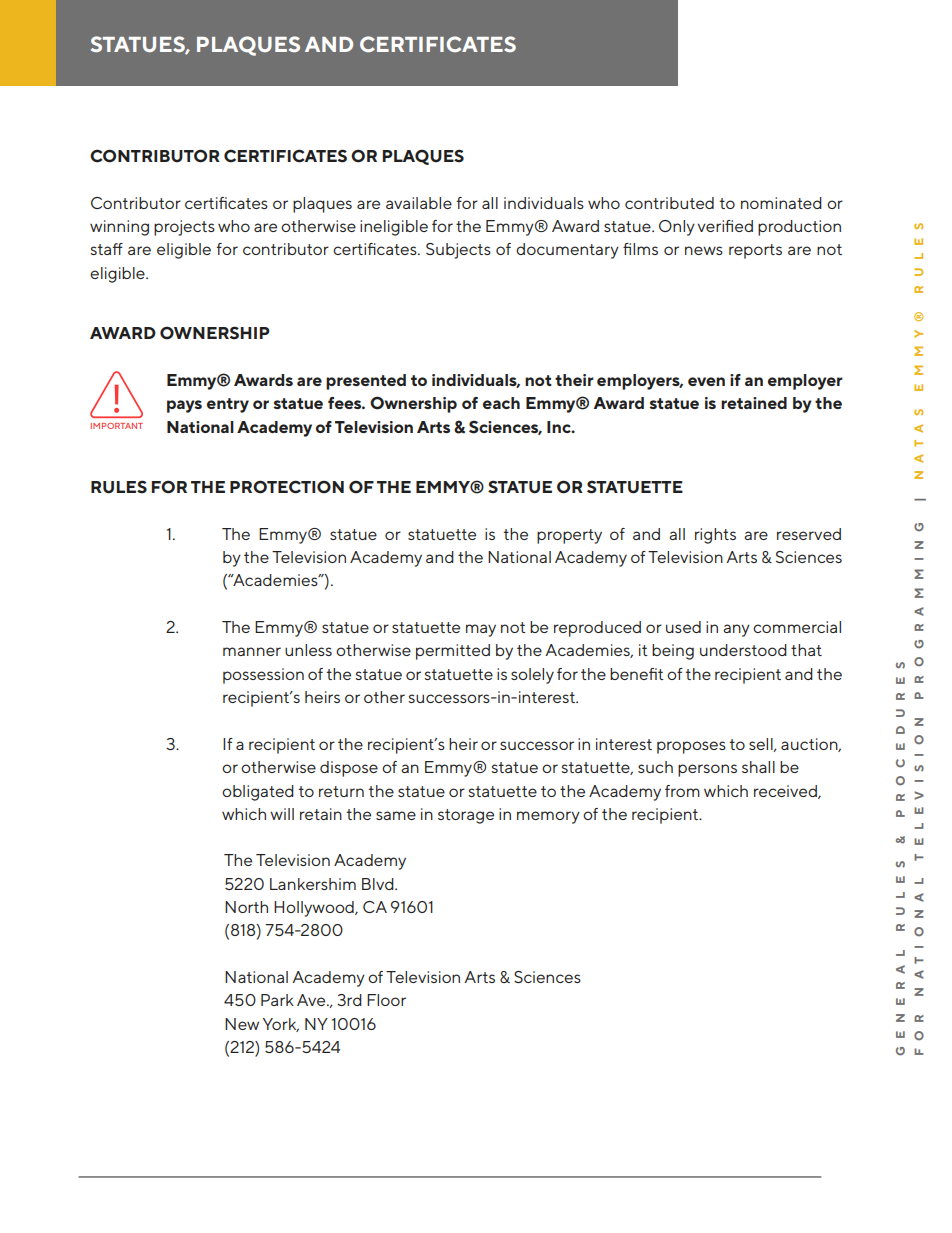  What do you see at coordinates (682, 791) in the document?
I see `from` at bounding box center [682, 791].
